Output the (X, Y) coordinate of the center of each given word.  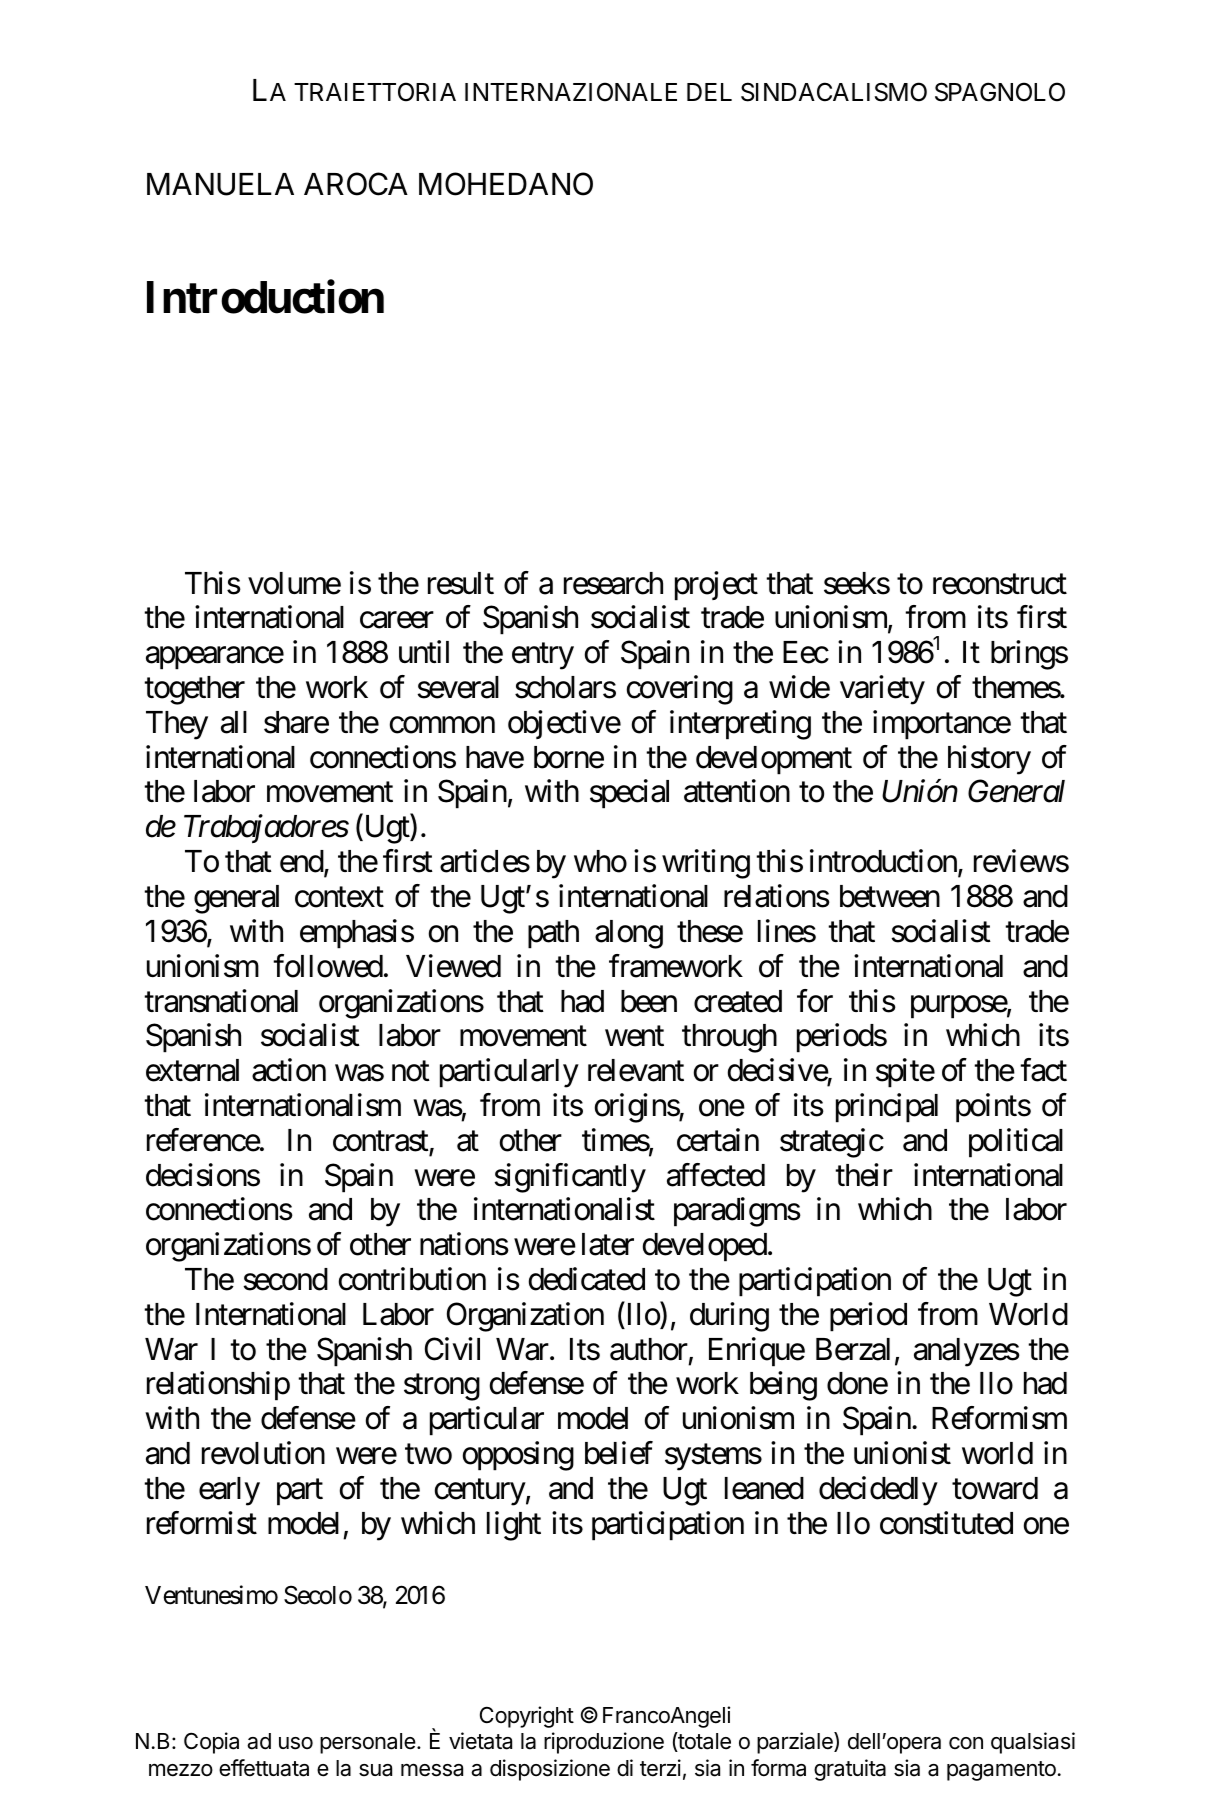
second (285, 1279)
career (397, 620)
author (649, 1349)
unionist (902, 1453)
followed (328, 966)
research (613, 583)
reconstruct (1000, 584)
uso (296, 1743)
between (890, 896)
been (649, 1001)
